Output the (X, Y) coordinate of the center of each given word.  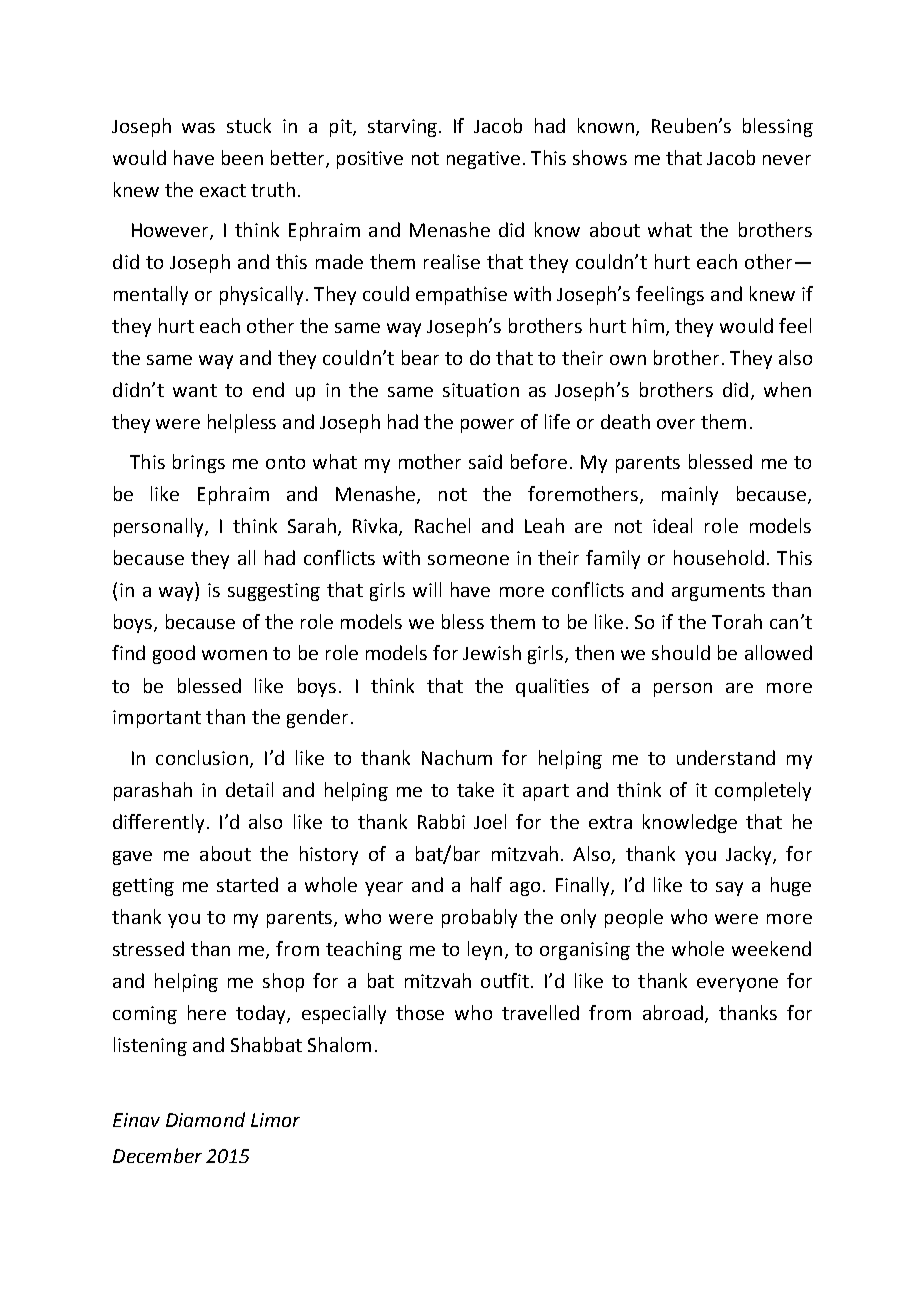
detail (249, 789)
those (420, 1012)
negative (483, 160)
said (485, 461)
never (787, 160)
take (475, 789)
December (157, 1155)
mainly (690, 495)
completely (763, 791)
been (242, 157)
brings (199, 463)
